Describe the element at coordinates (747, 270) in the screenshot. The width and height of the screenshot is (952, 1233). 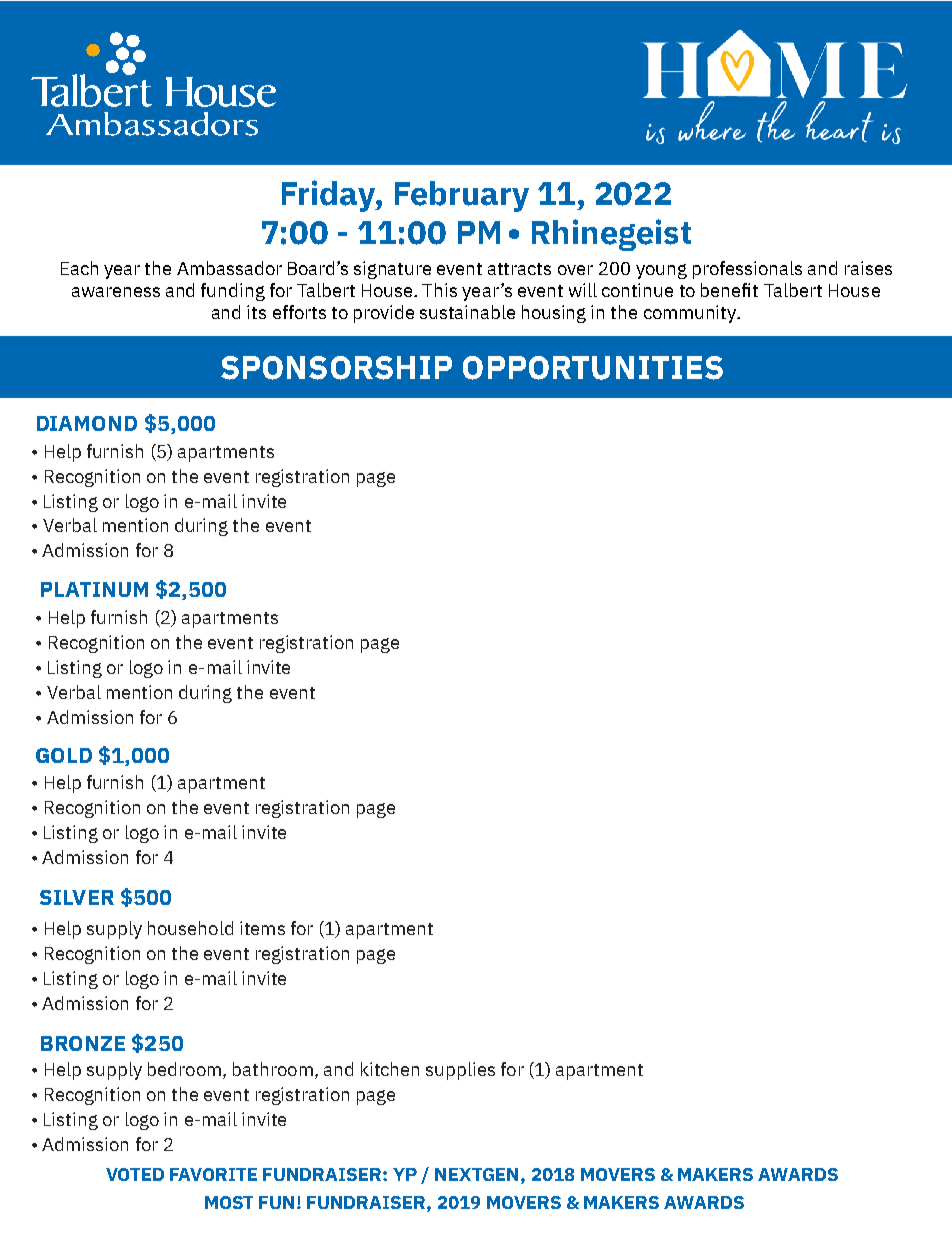
I see `professionals` at that location.
